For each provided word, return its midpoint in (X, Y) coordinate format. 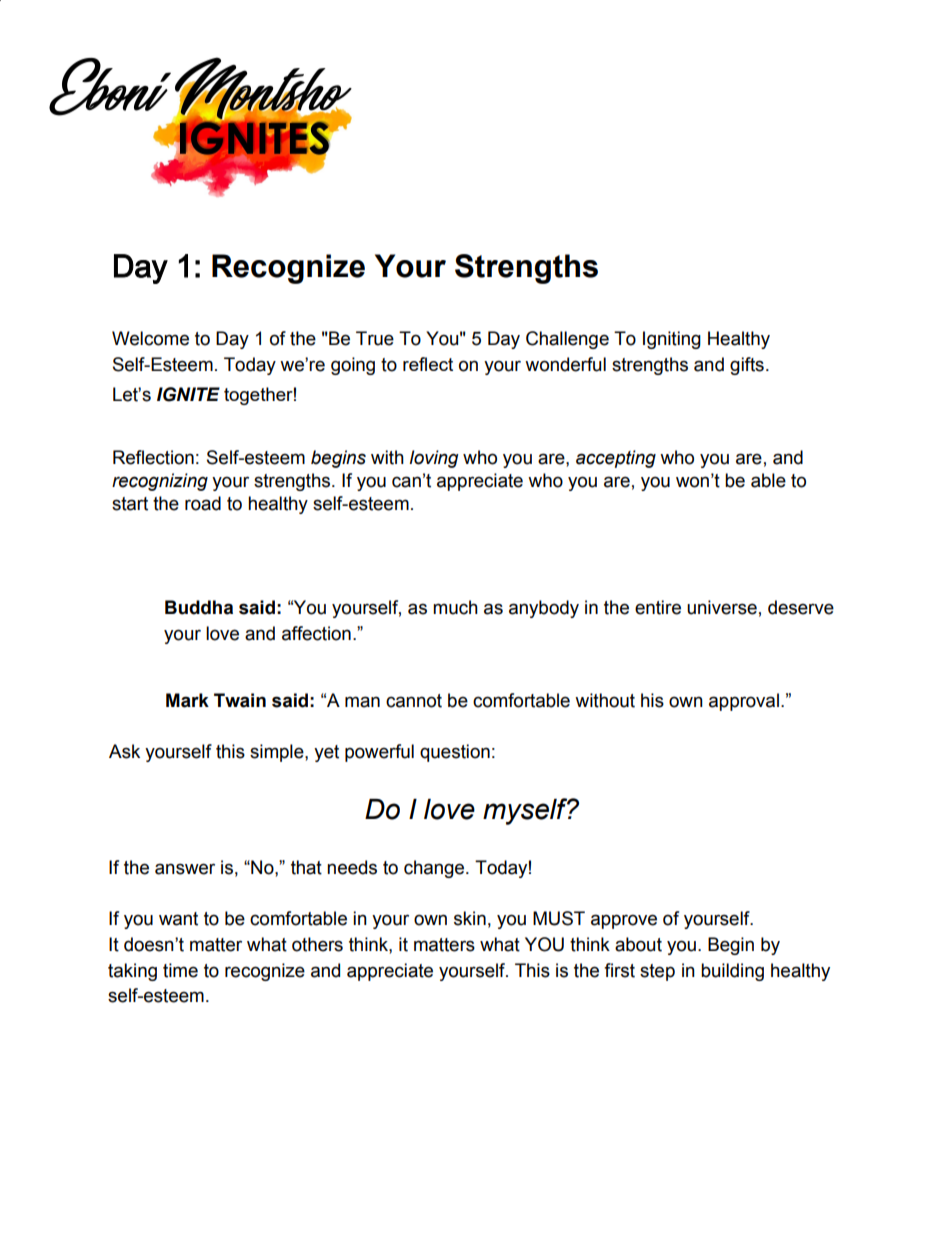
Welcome (150, 338)
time (180, 970)
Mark (187, 700)
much (455, 607)
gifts (747, 366)
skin (470, 918)
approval (744, 702)
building (732, 972)
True (375, 338)
